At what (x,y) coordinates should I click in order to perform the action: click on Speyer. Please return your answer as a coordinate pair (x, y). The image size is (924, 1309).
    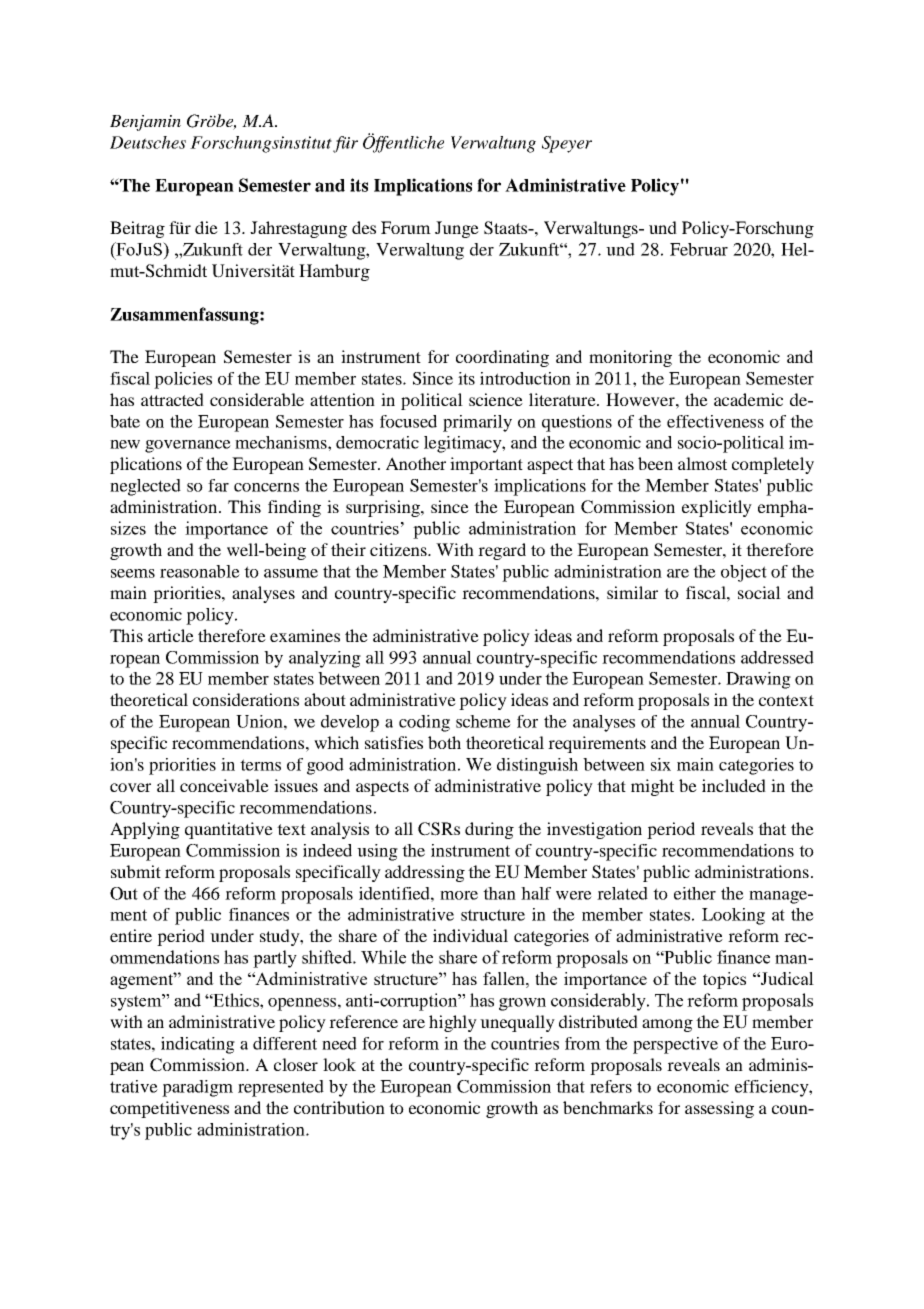
    Looking at the image, I should click on (567, 144).
